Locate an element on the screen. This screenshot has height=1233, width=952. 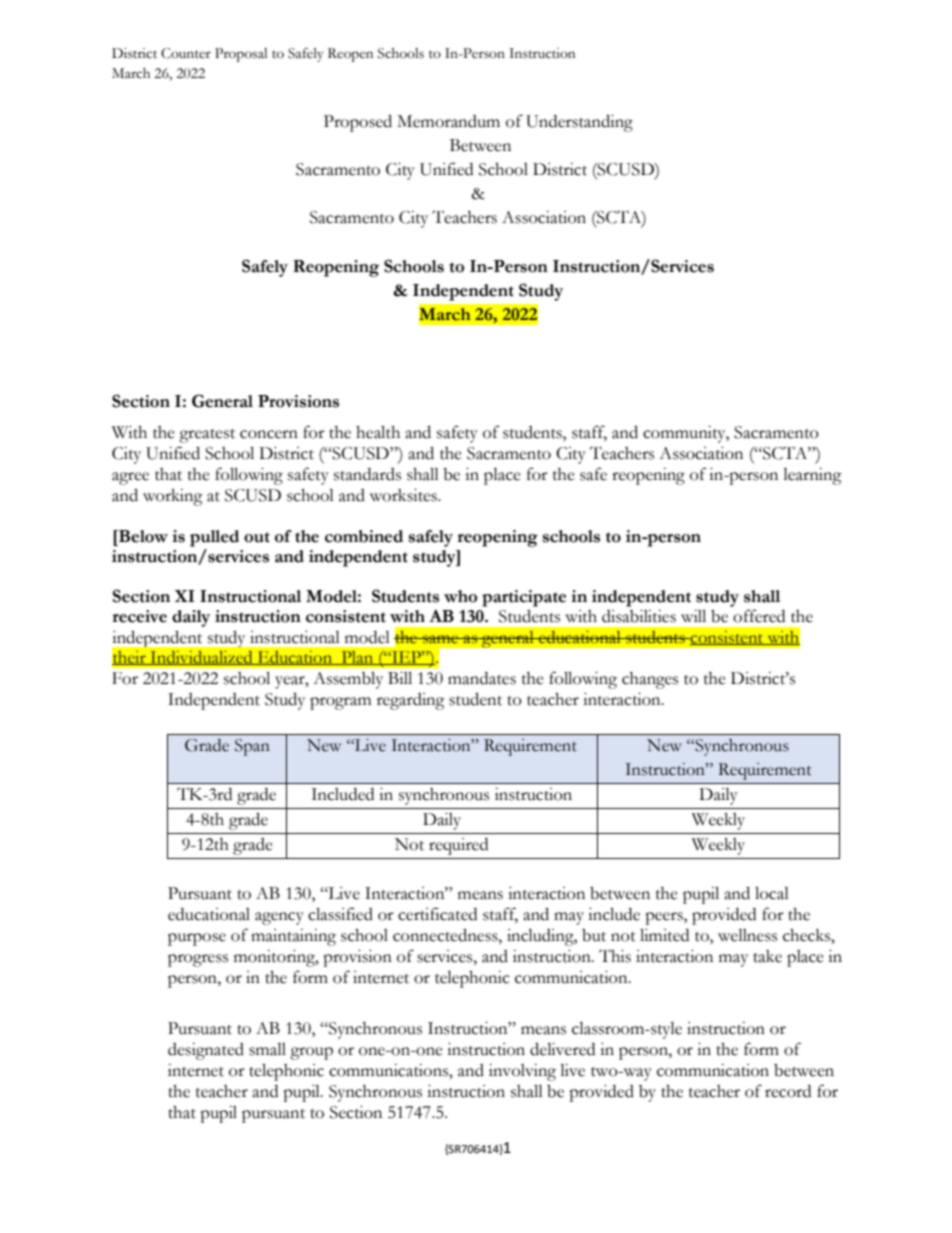
greatest is located at coordinates (207, 436).
